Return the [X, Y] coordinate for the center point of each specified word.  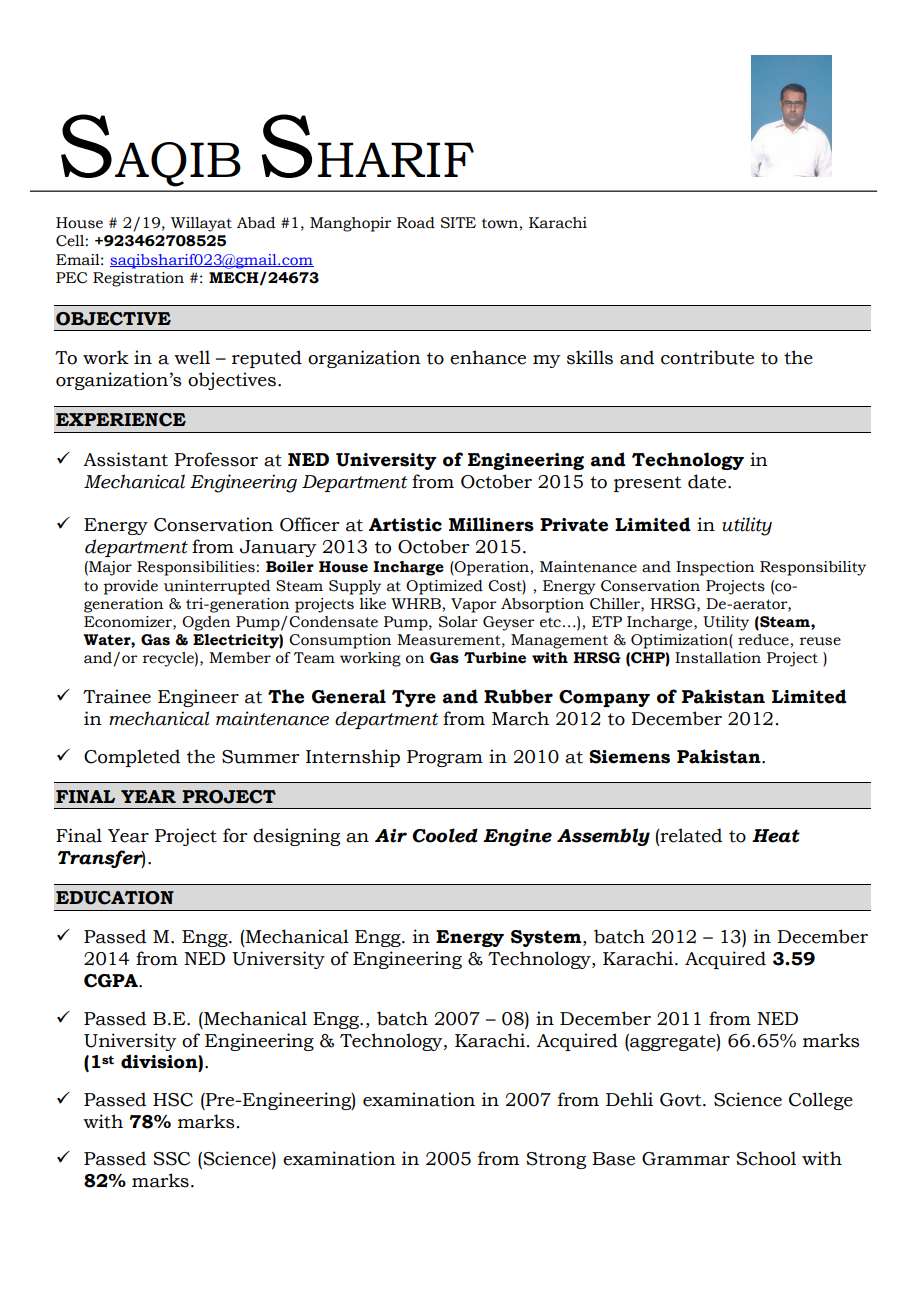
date [708, 481]
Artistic [405, 525]
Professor [216, 459]
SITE [458, 223]
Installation [718, 658]
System [547, 938]
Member [240, 658]
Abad [256, 223]
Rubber [518, 696]
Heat [776, 836]
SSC [171, 1159]
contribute [707, 357]
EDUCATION [115, 898]
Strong [556, 1160]
